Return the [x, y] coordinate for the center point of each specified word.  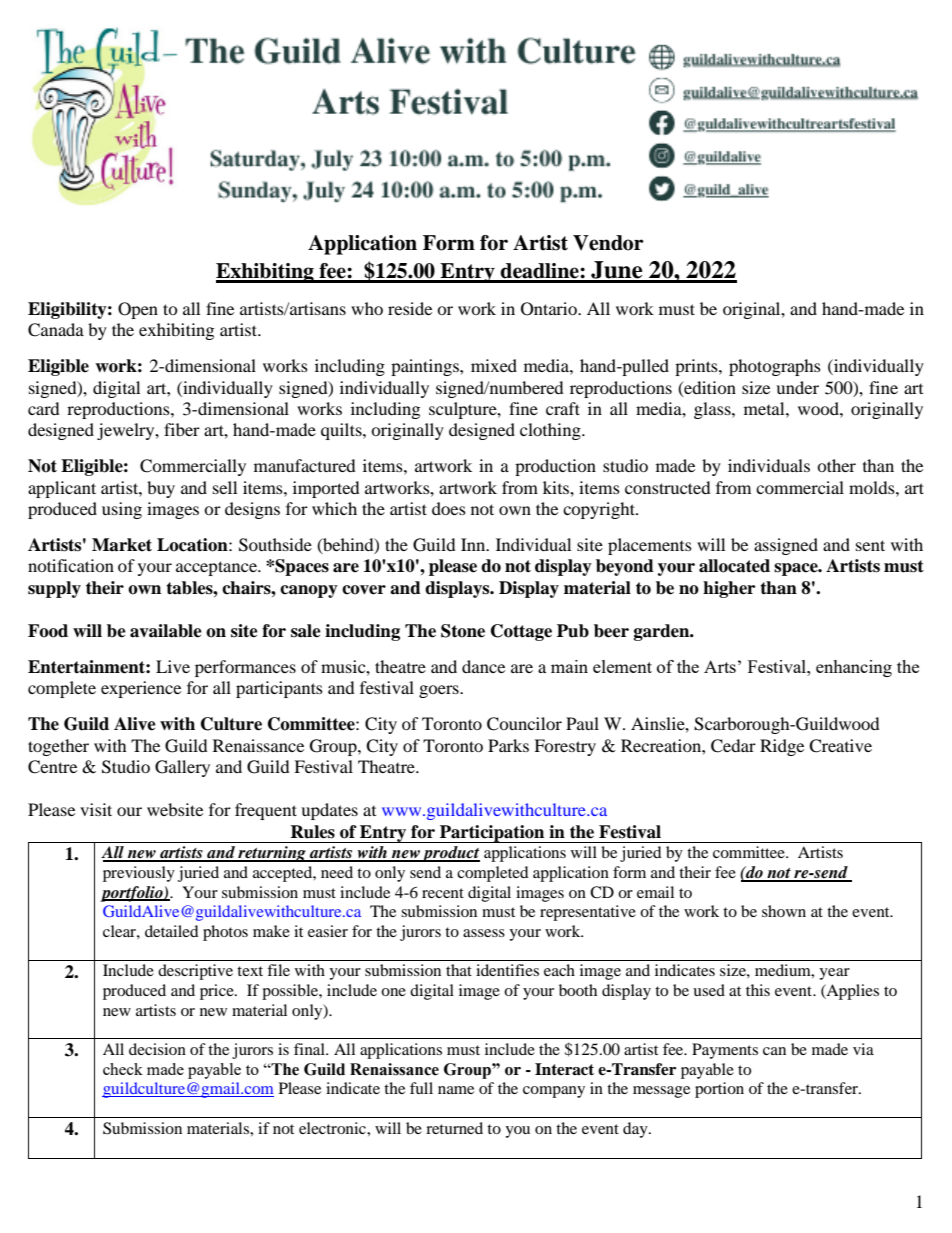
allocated [734, 566]
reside [410, 308]
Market [122, 545]
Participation [492, 834]
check [123, 1069]
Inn [474, 544]
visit [96, 809]
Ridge [782, 747]
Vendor [608, 243]
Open [138, 310]
